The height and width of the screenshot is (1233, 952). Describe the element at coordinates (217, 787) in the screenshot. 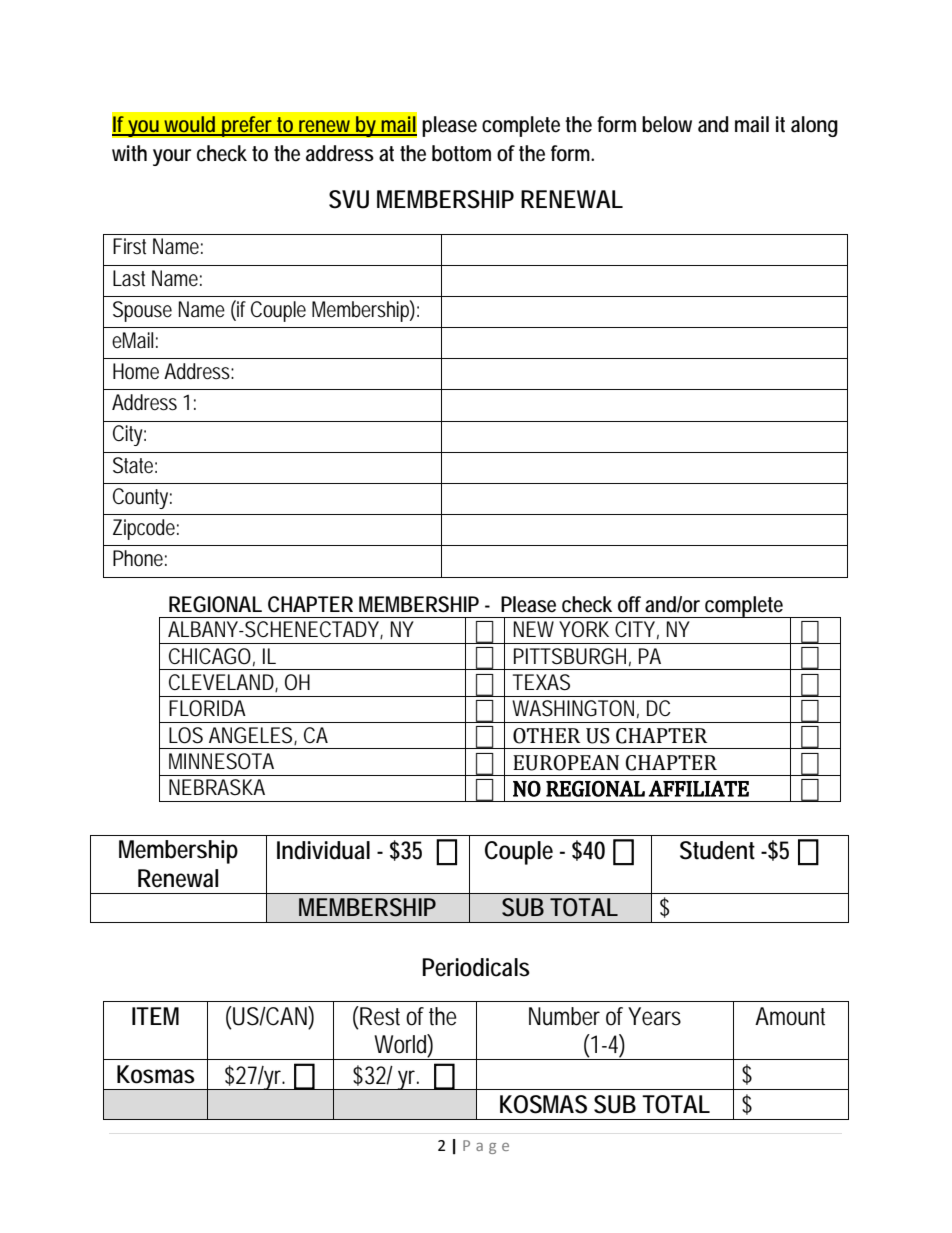

I see `NEBRASKA` at that location.
